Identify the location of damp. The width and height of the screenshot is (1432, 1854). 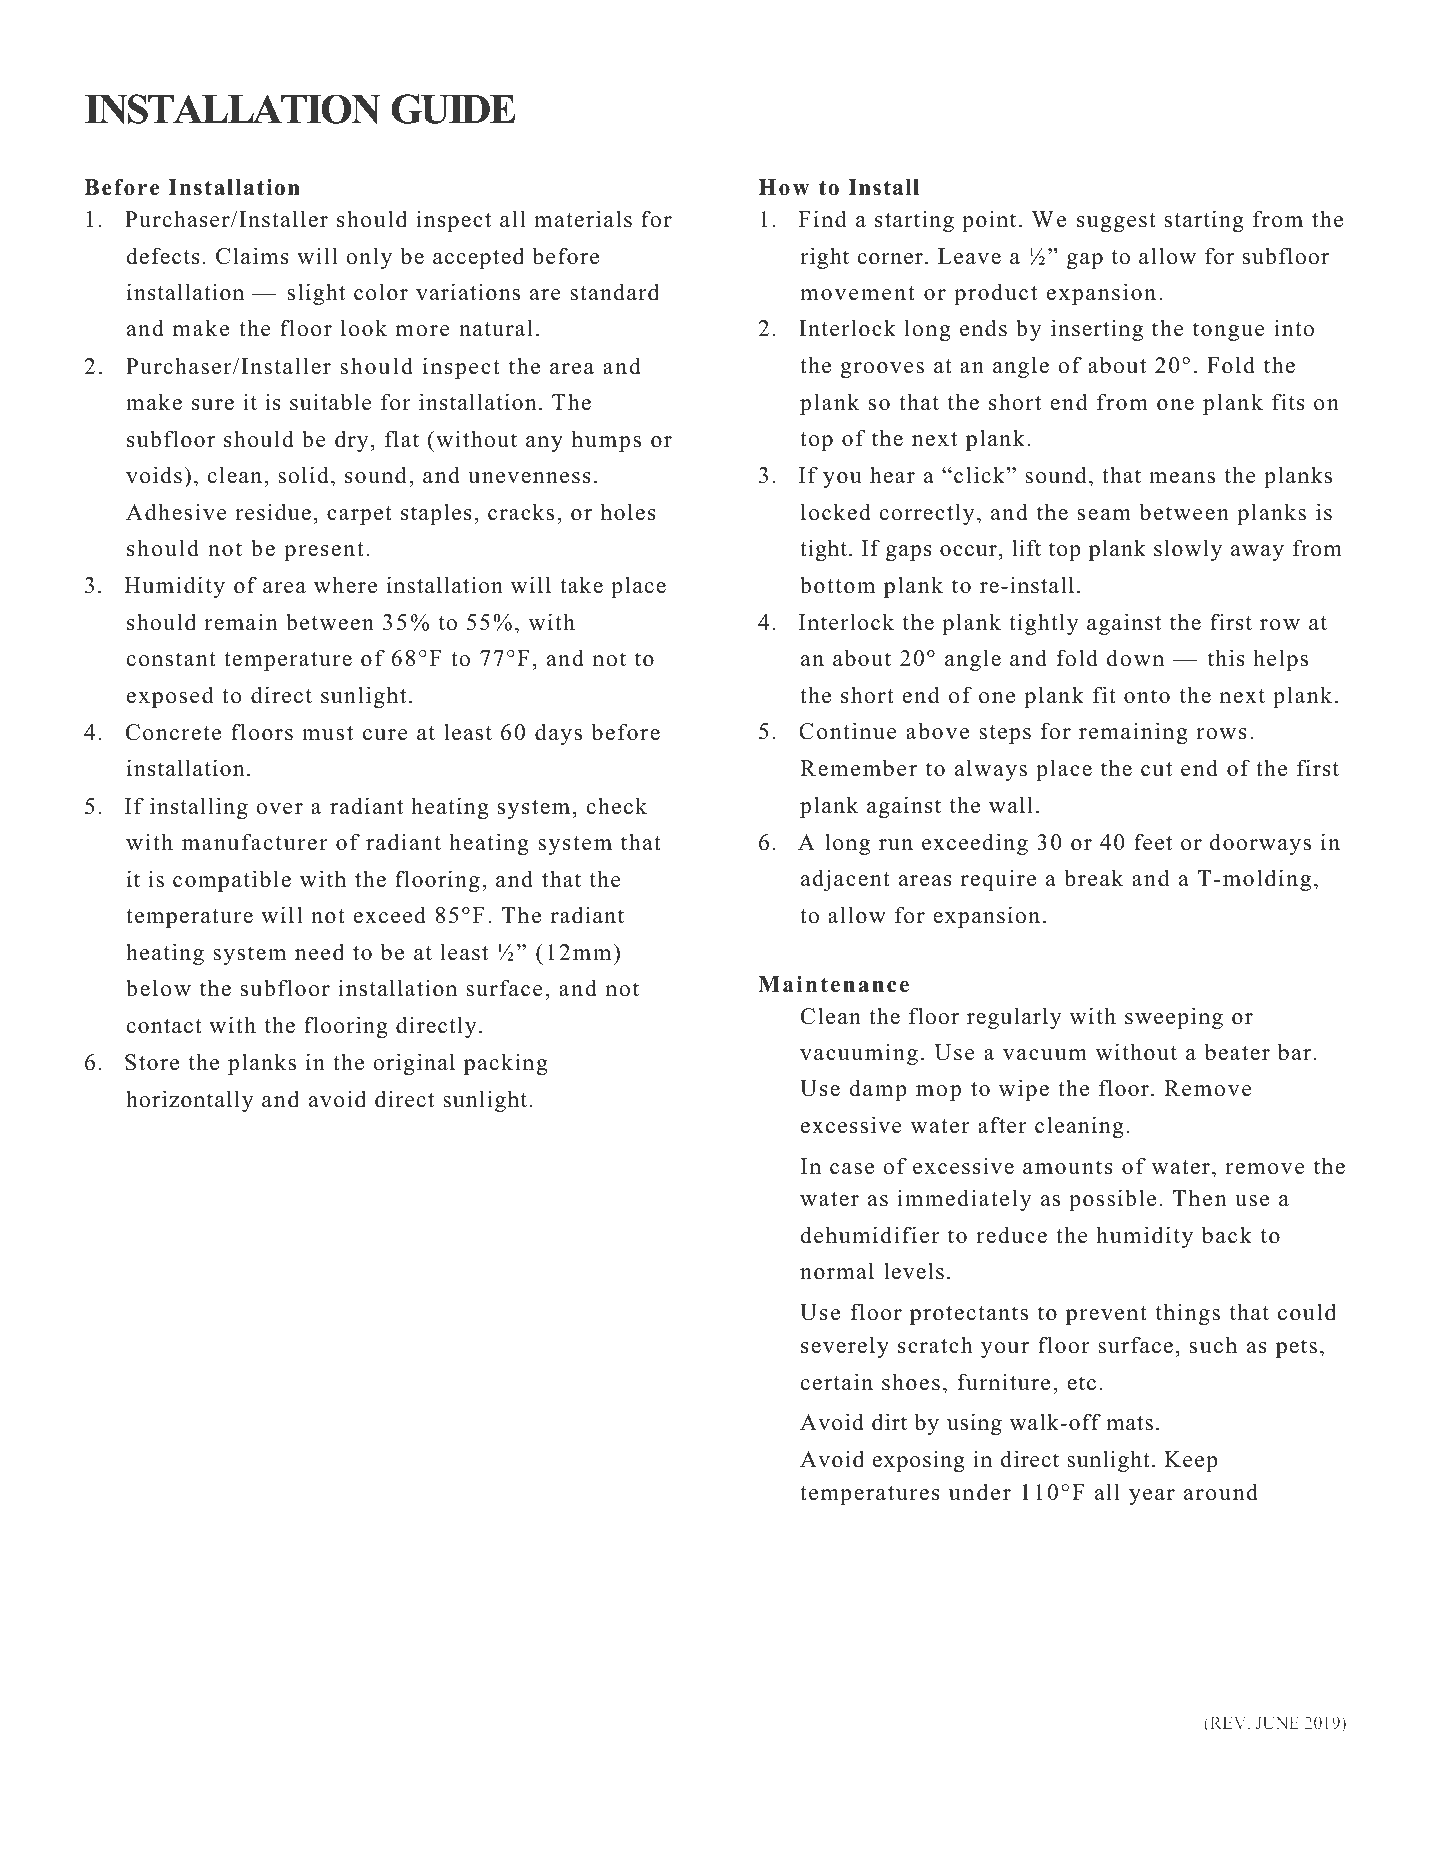
(878, 1090).
